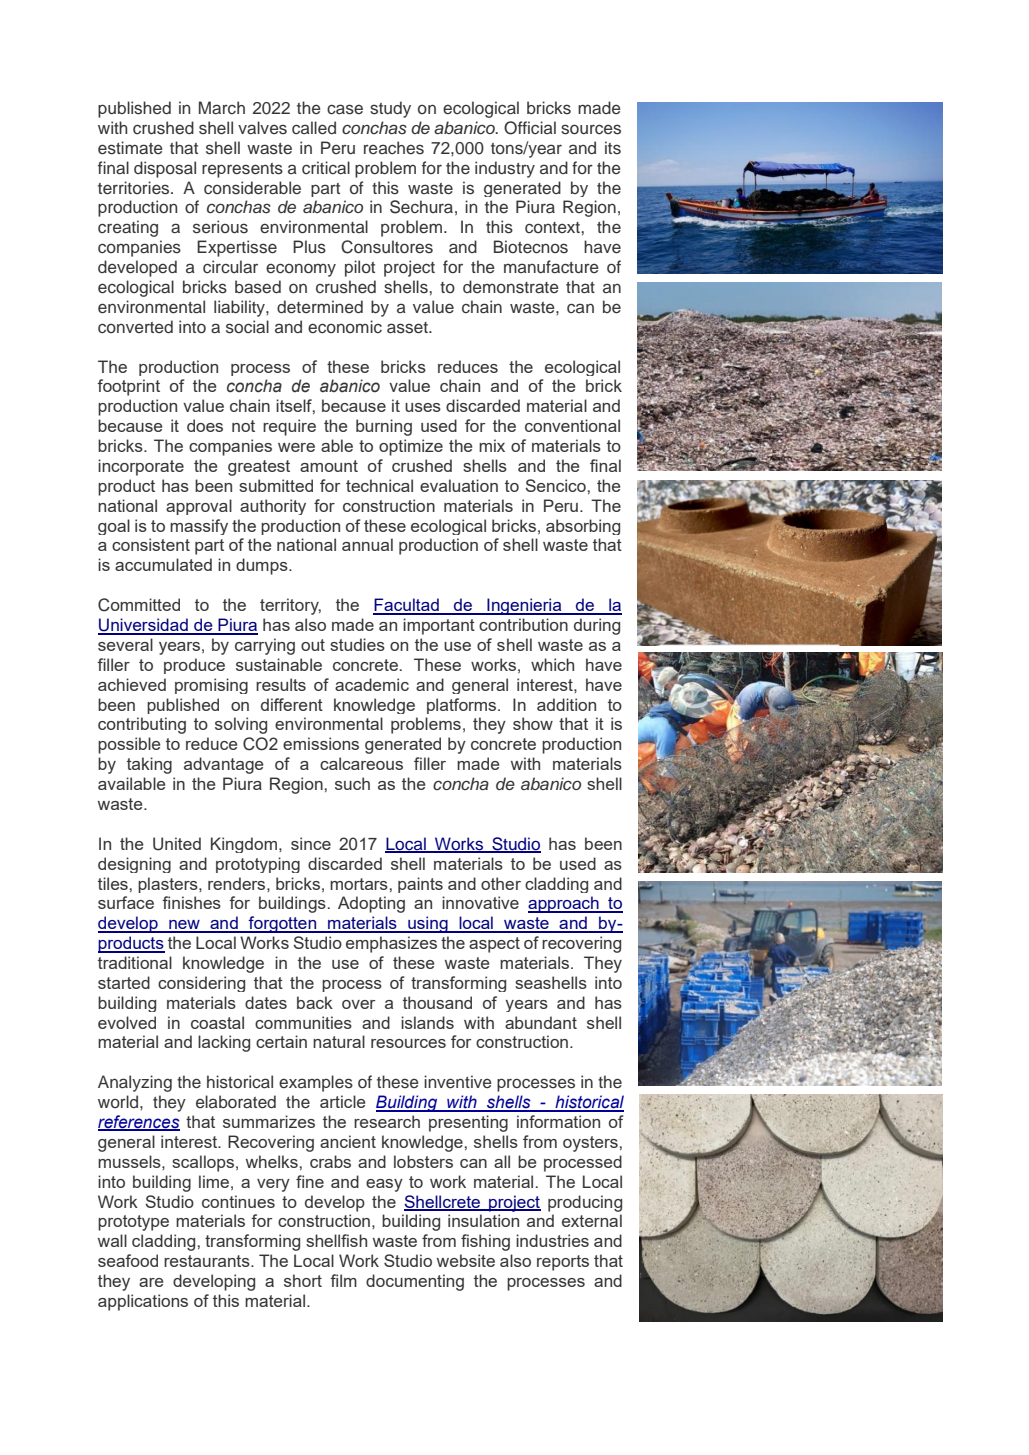 The width and height of the page is (1029, 1455). Describe the element at coordinates (165, 169) in the page. I see `disposal` at that location.
